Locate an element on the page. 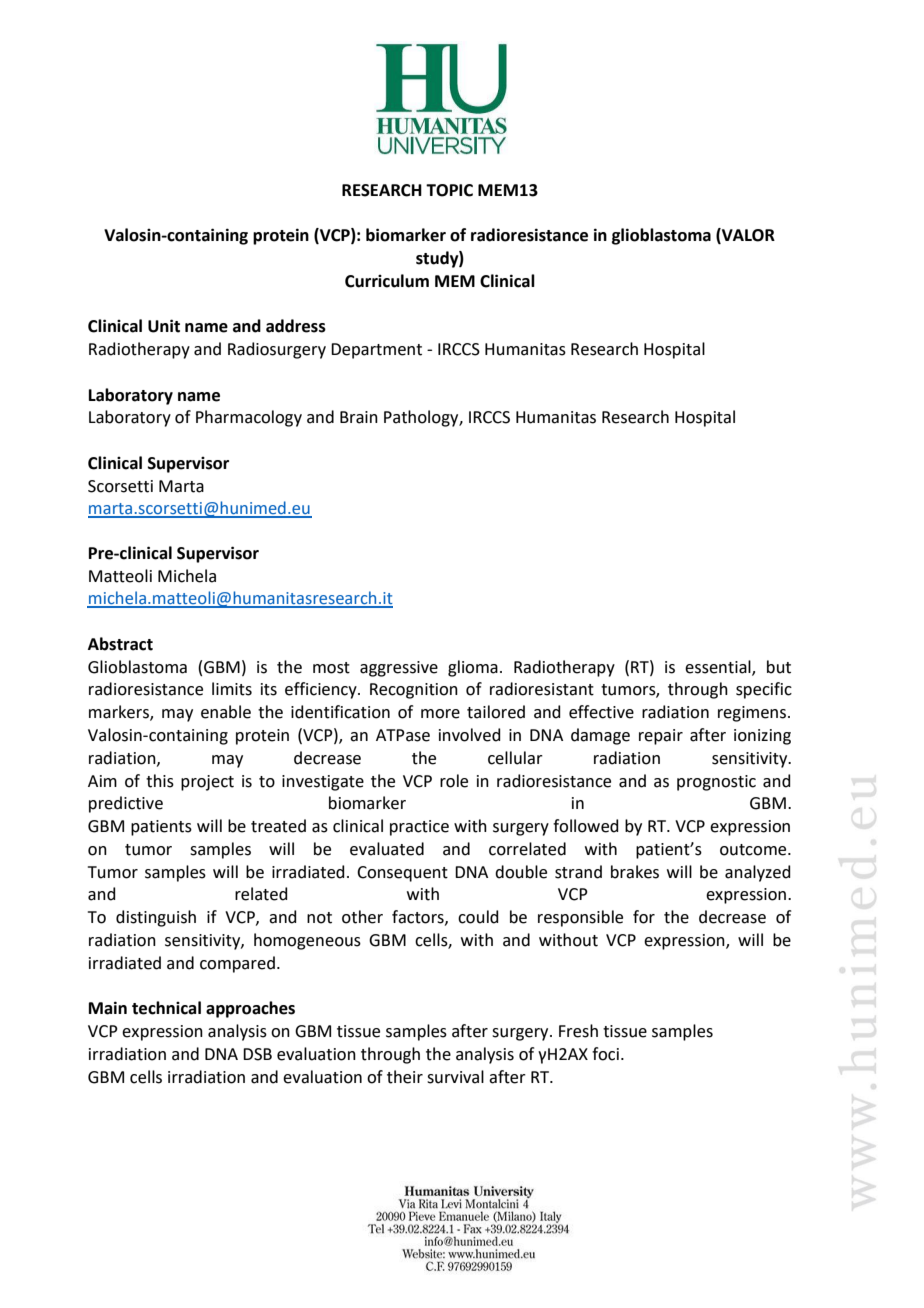 This page has height=1308, width=924. Curriculum is located at coordinates (387, 281).
